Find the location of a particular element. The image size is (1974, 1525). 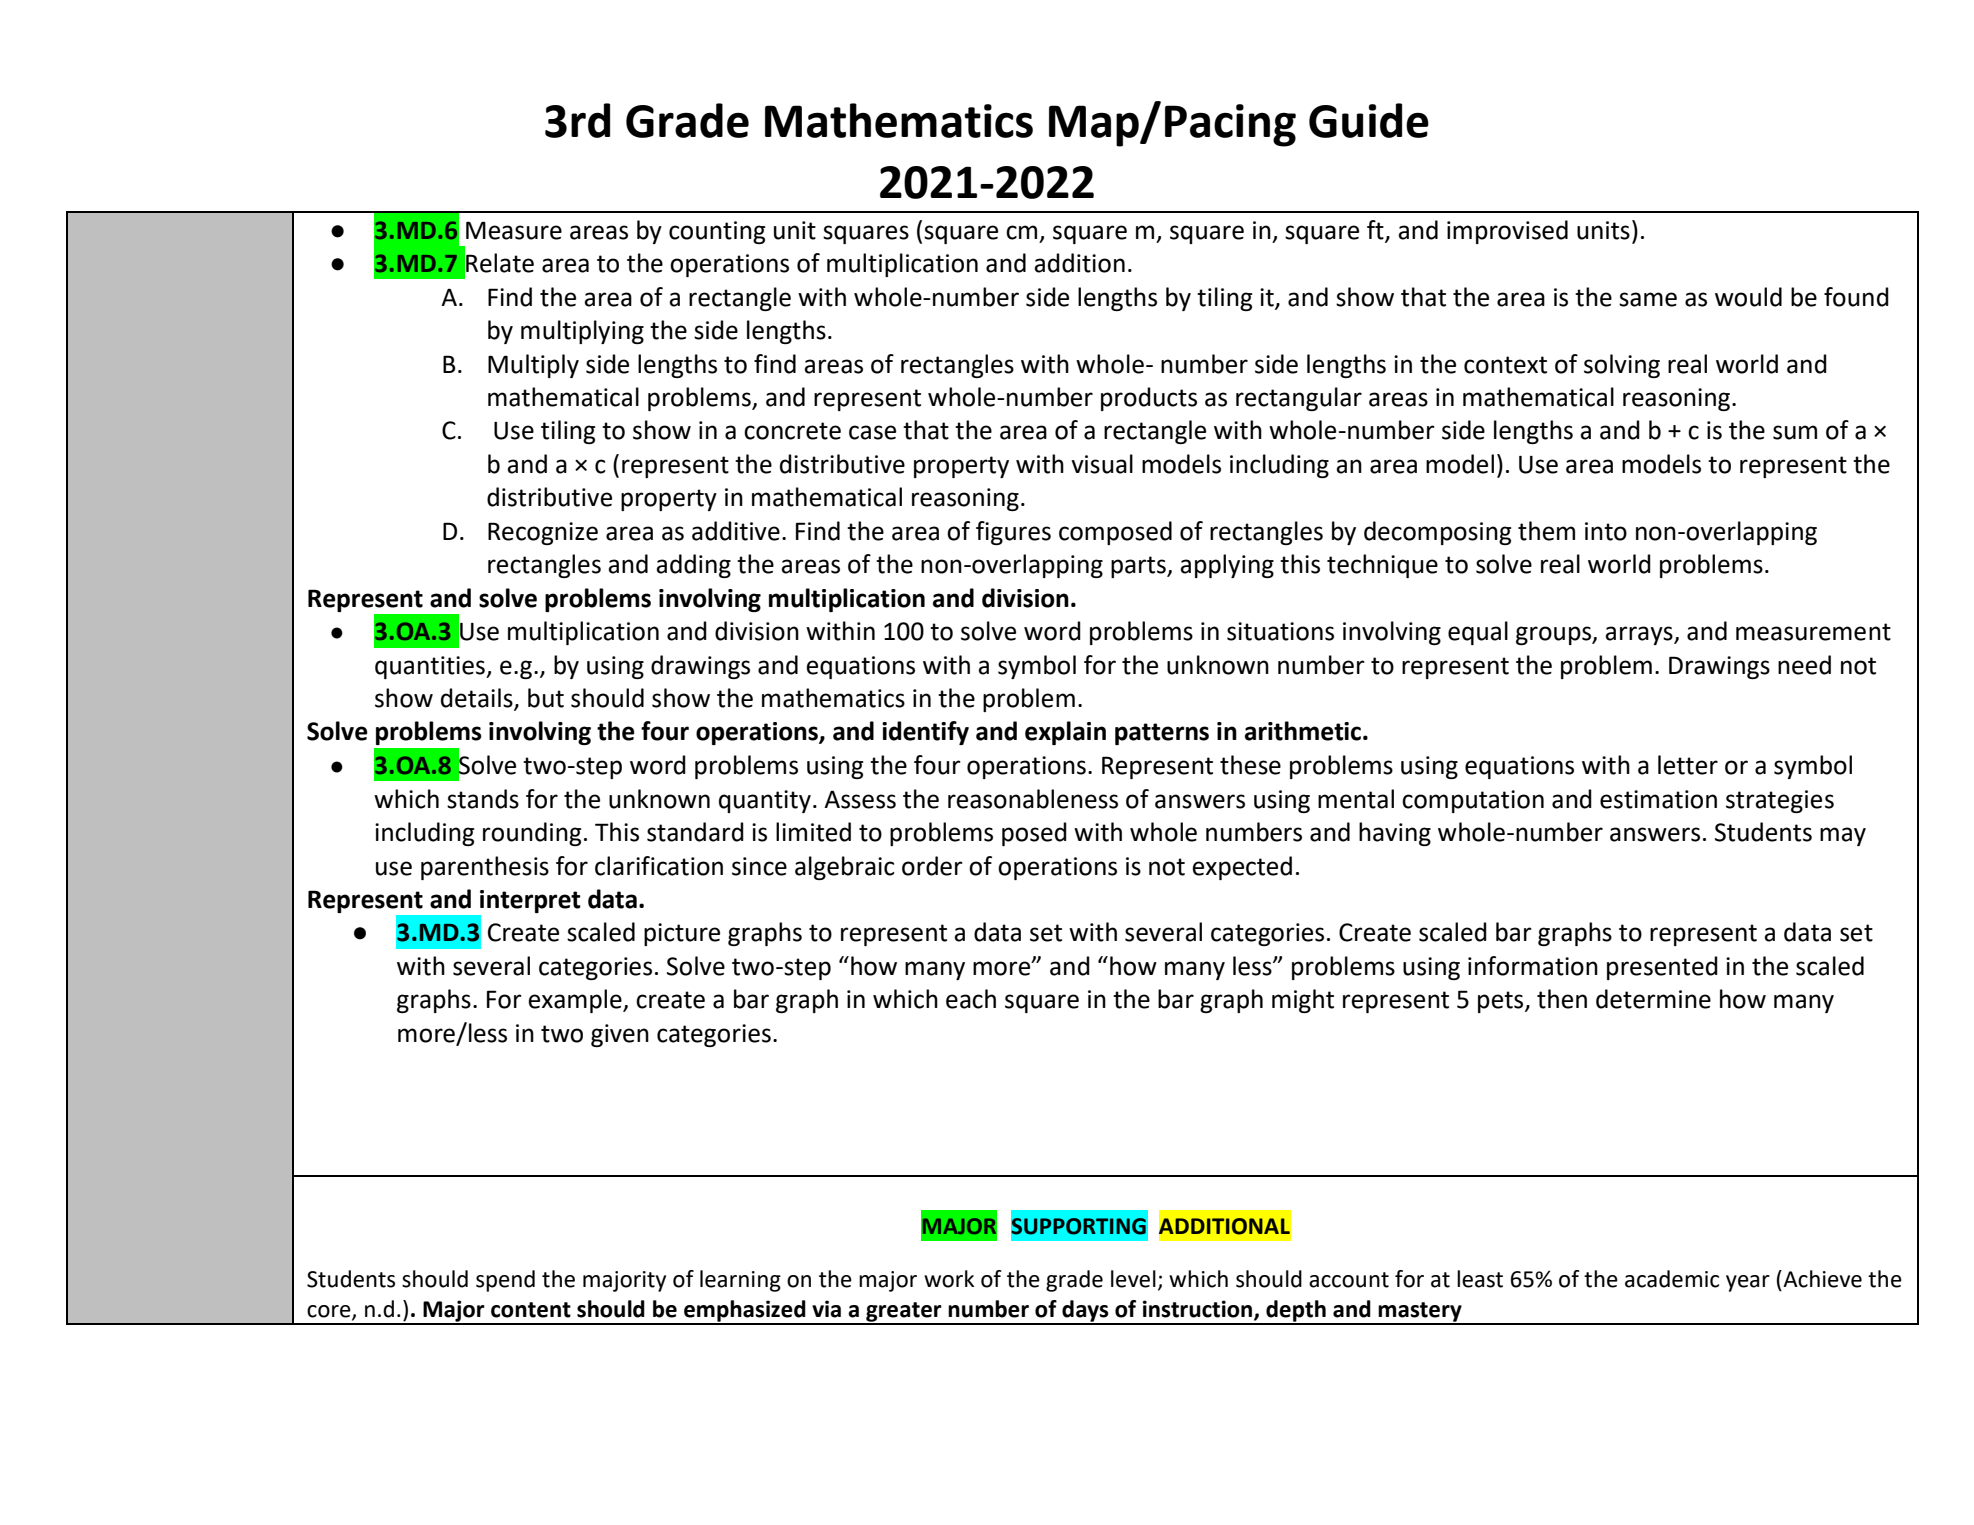

Guide is located at coordinates (1369, 120).
